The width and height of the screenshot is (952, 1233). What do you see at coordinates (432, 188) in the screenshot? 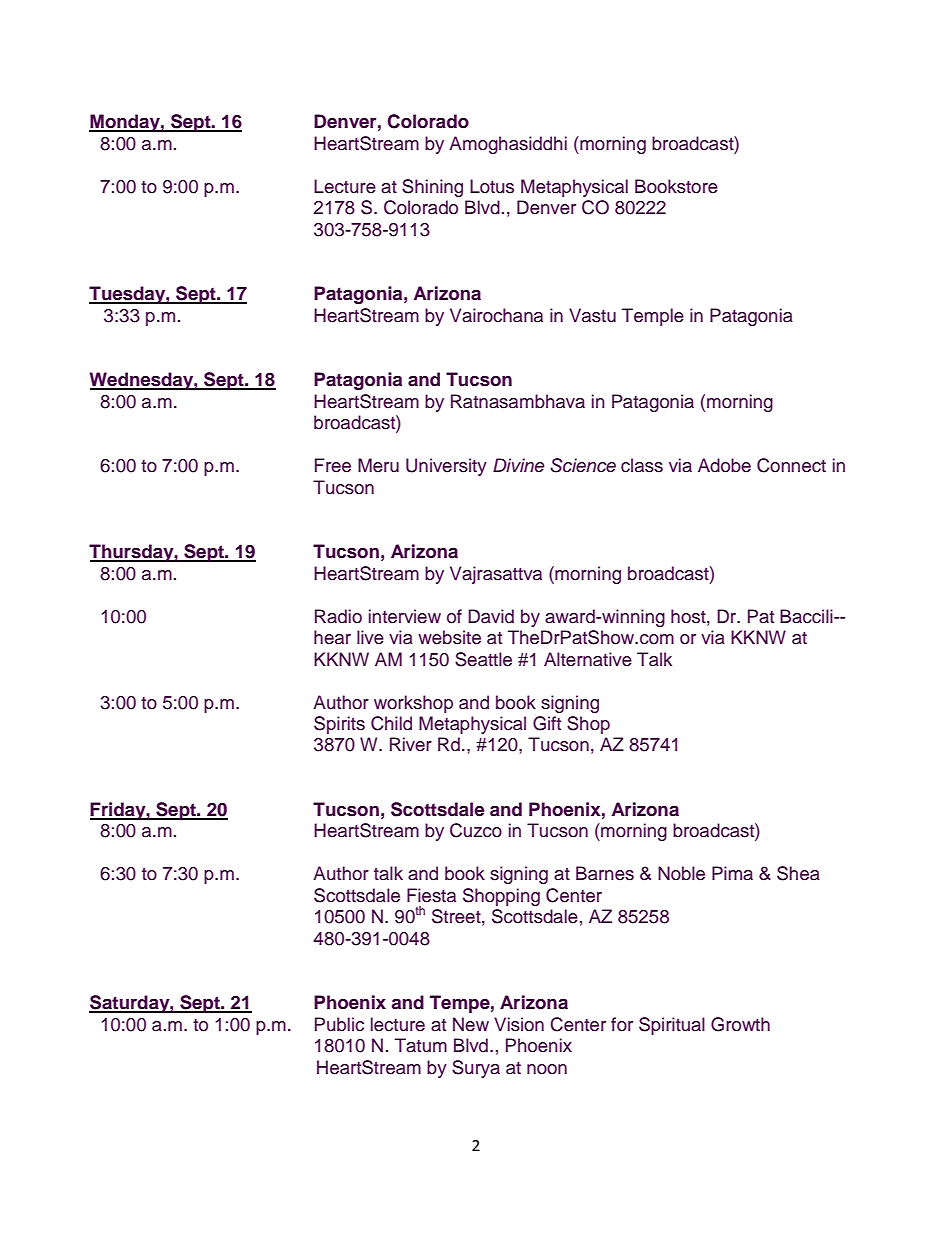
I see `Shining` at bounding box center [432, 188].
